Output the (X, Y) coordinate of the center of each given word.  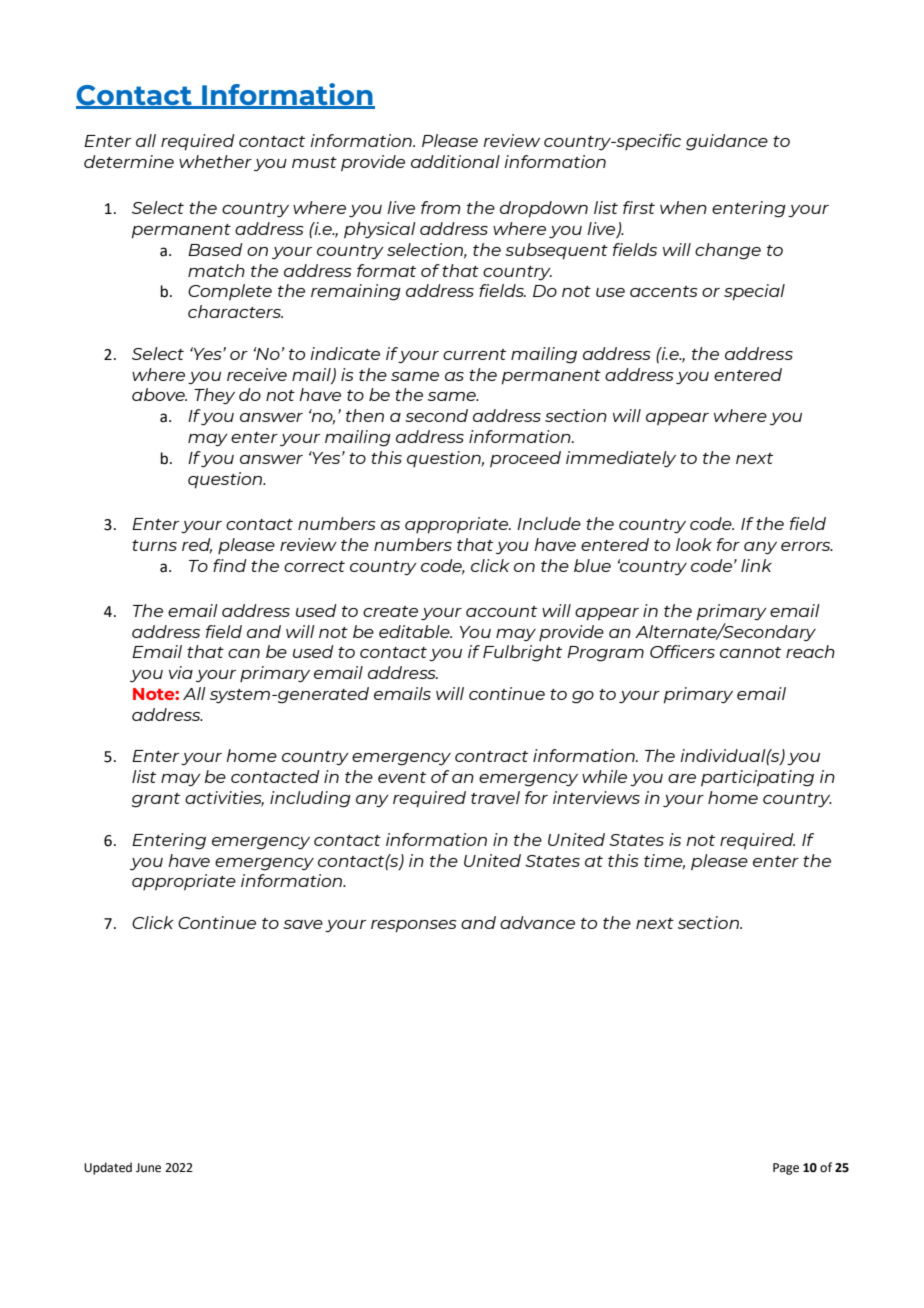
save (303, 924)
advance (537, 922)
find (230, 565)
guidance (727, 142)
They (214, 396)
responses (413, 926)
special (754, 292)
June (148, 1168)
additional (455, 161)
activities (224, 799)
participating (757, 778)
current (474, 354)
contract (491, 756)
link (756, 565)
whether (215, 161)
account (501, 611)
